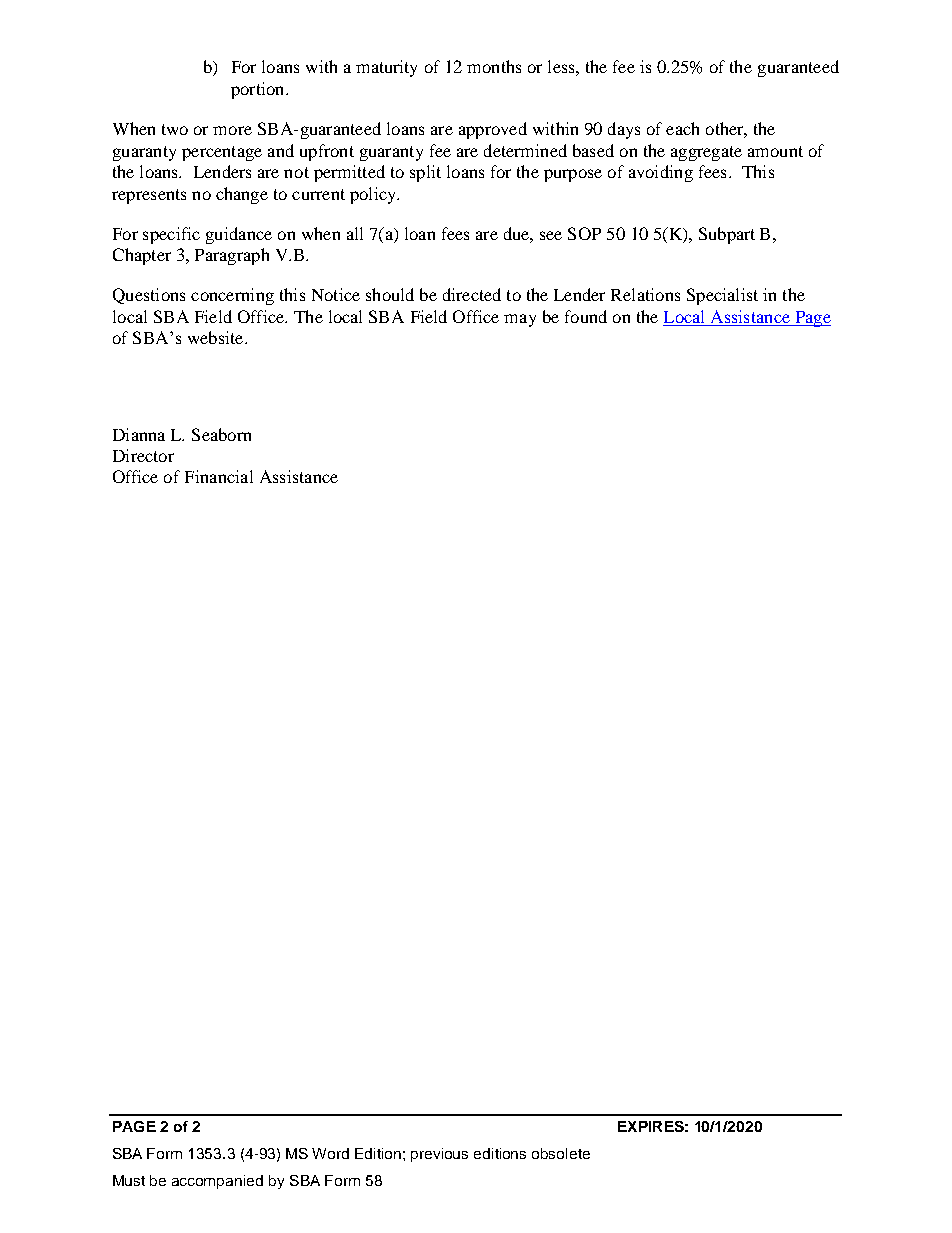 The image size is (952, 1233). I want to click on previous, so click(439, 1155).
